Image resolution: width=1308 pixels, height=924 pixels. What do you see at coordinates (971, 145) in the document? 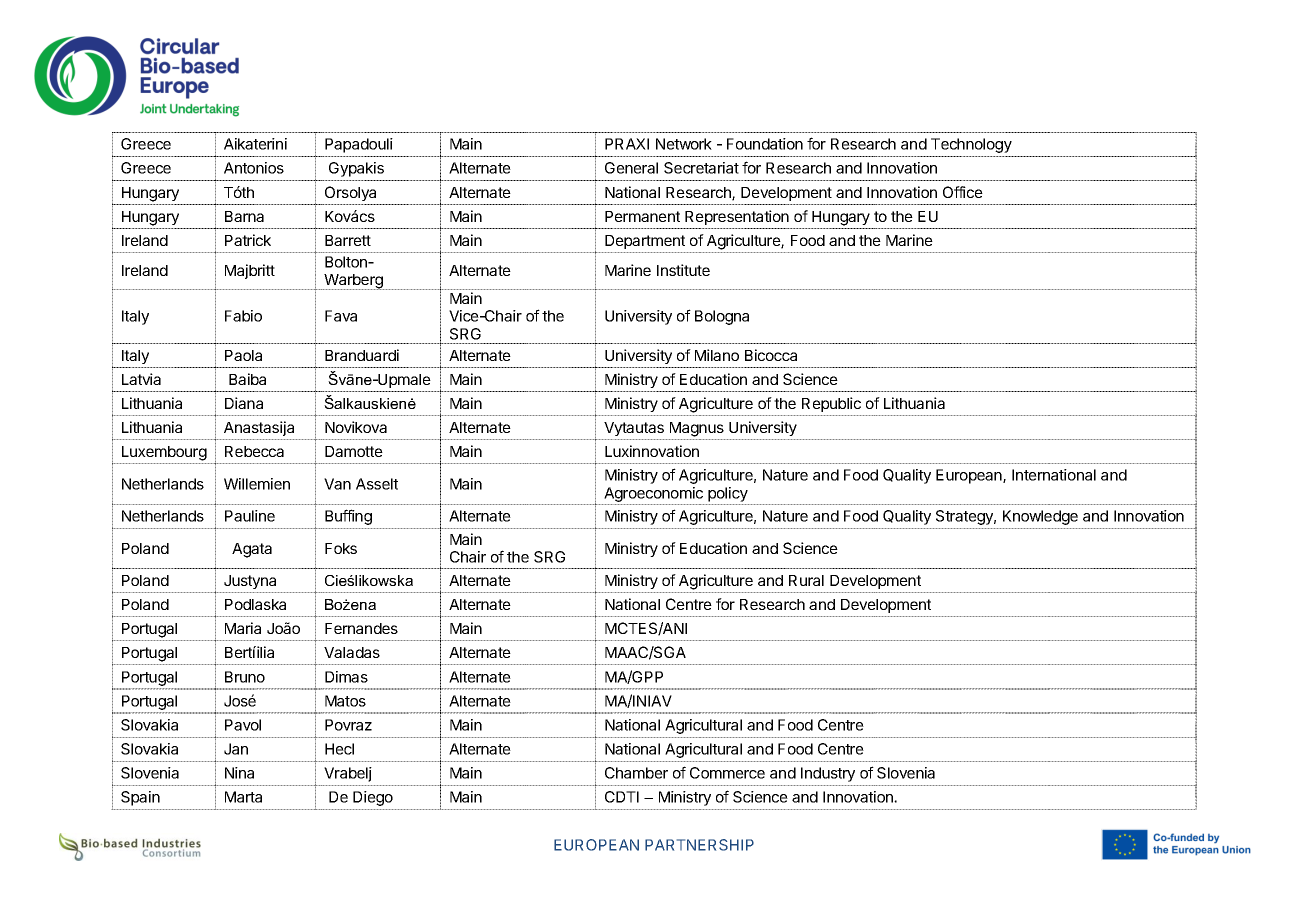
I see `Technology` at bounding box center [971, 145].
